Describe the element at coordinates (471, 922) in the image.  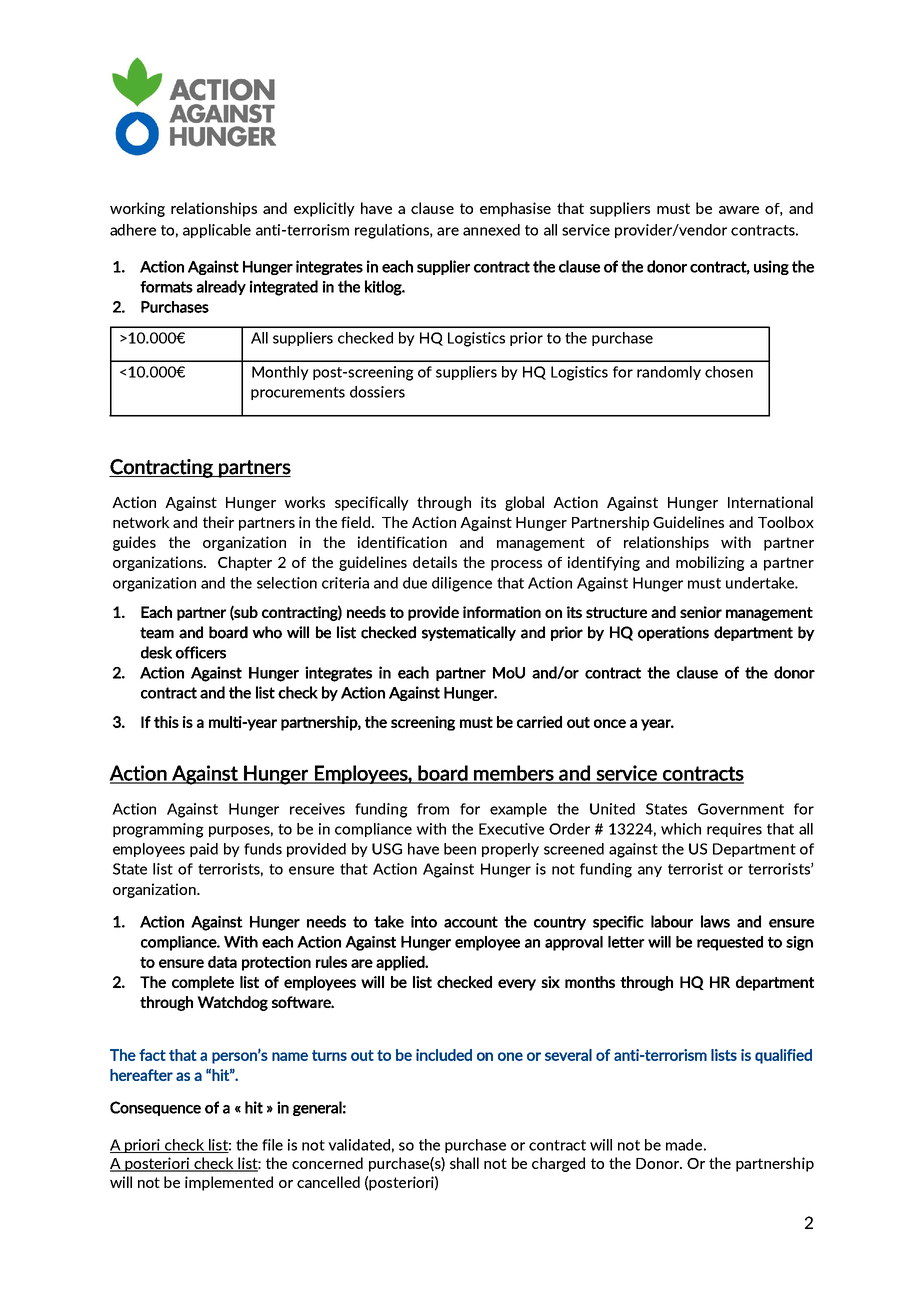
I see `account` at that location.
